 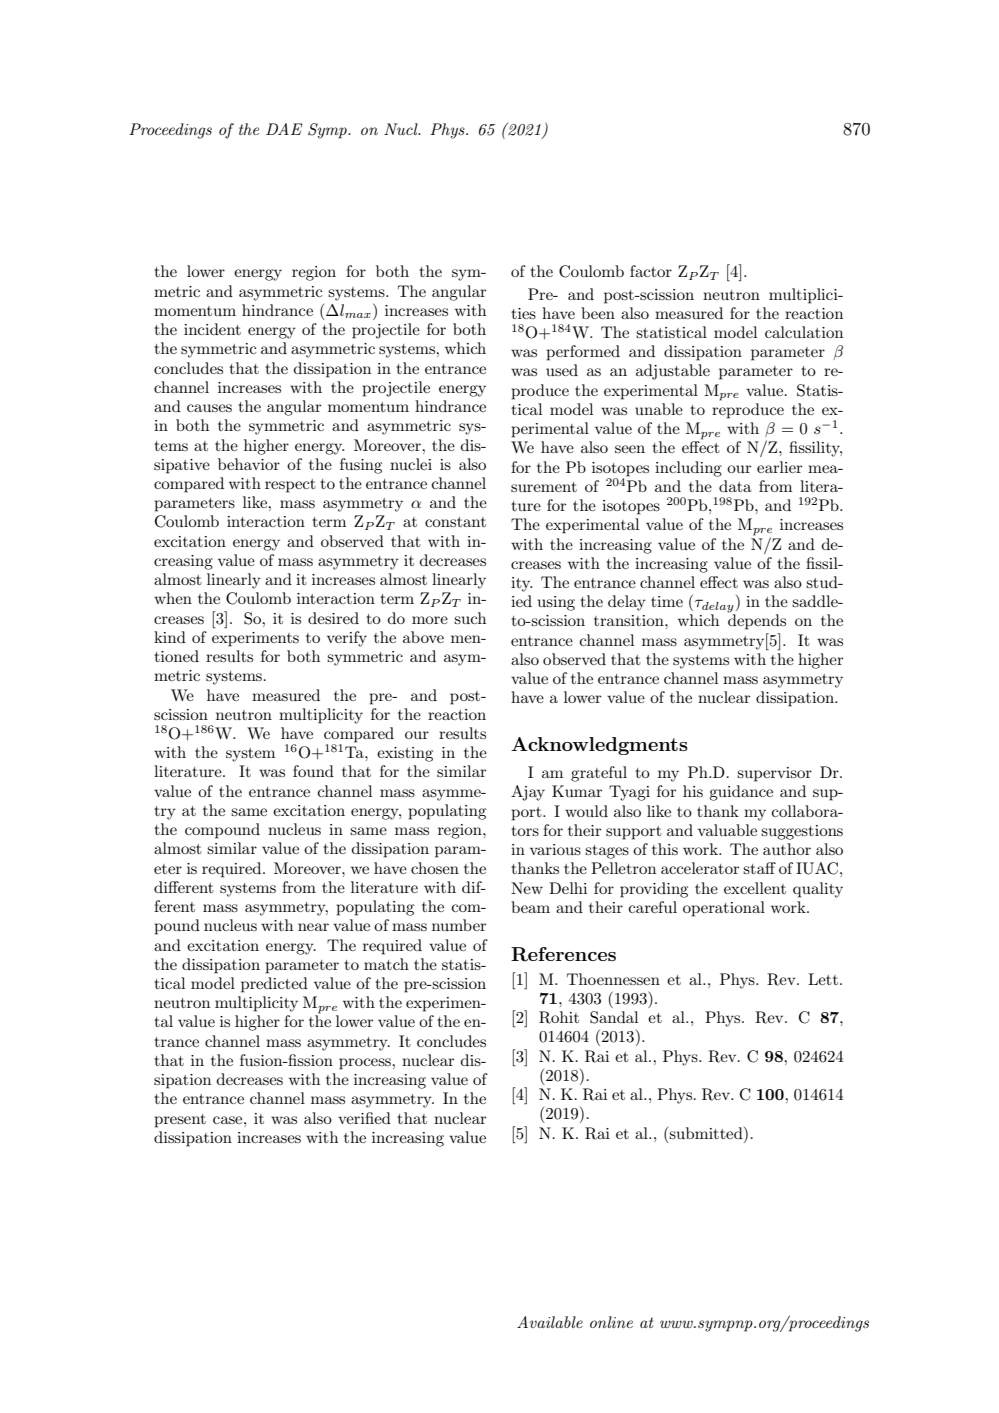 I want to click on operational, so click(x=724, y=909).
